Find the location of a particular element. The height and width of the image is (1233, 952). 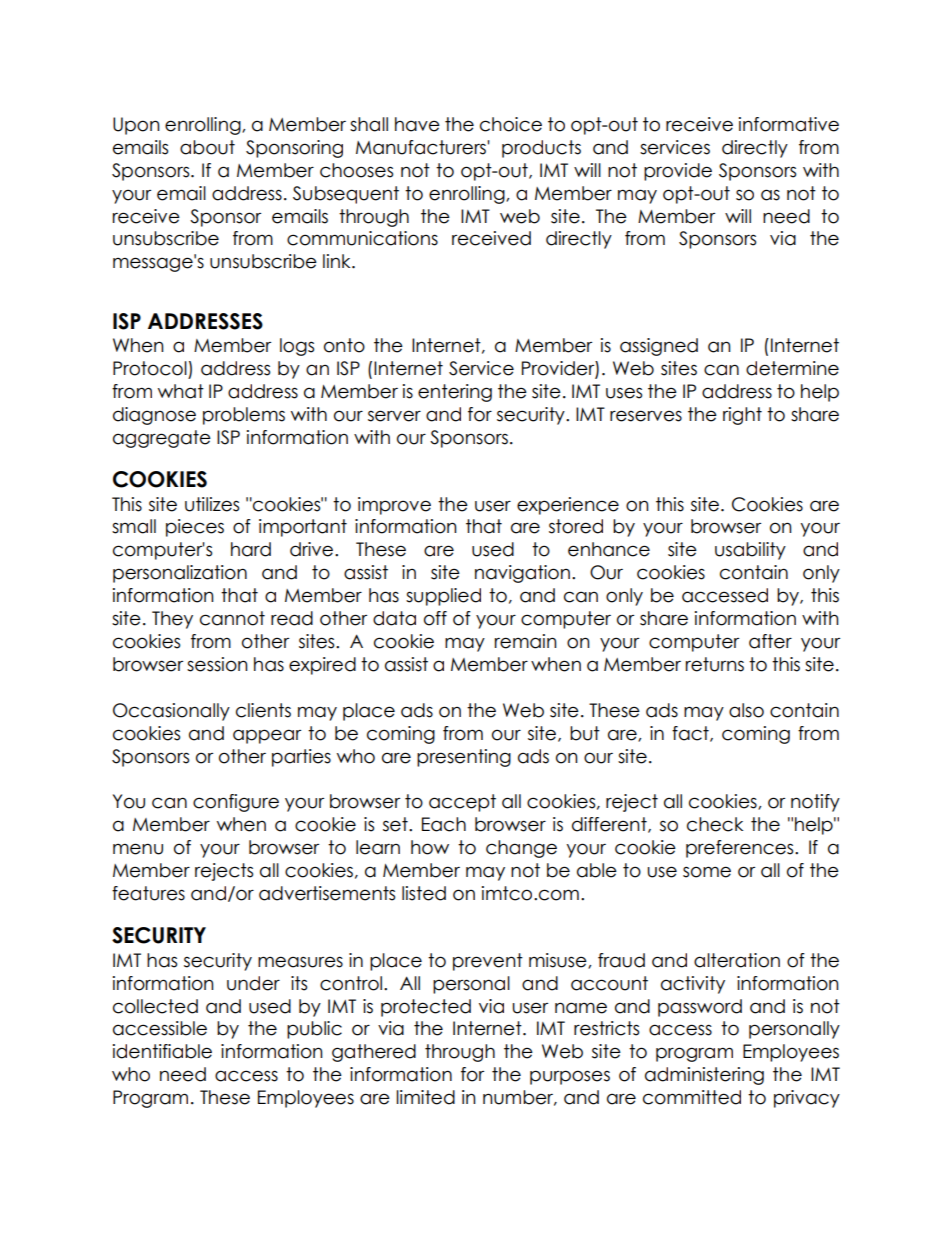

cannot is located at coordinates (232, 618).
